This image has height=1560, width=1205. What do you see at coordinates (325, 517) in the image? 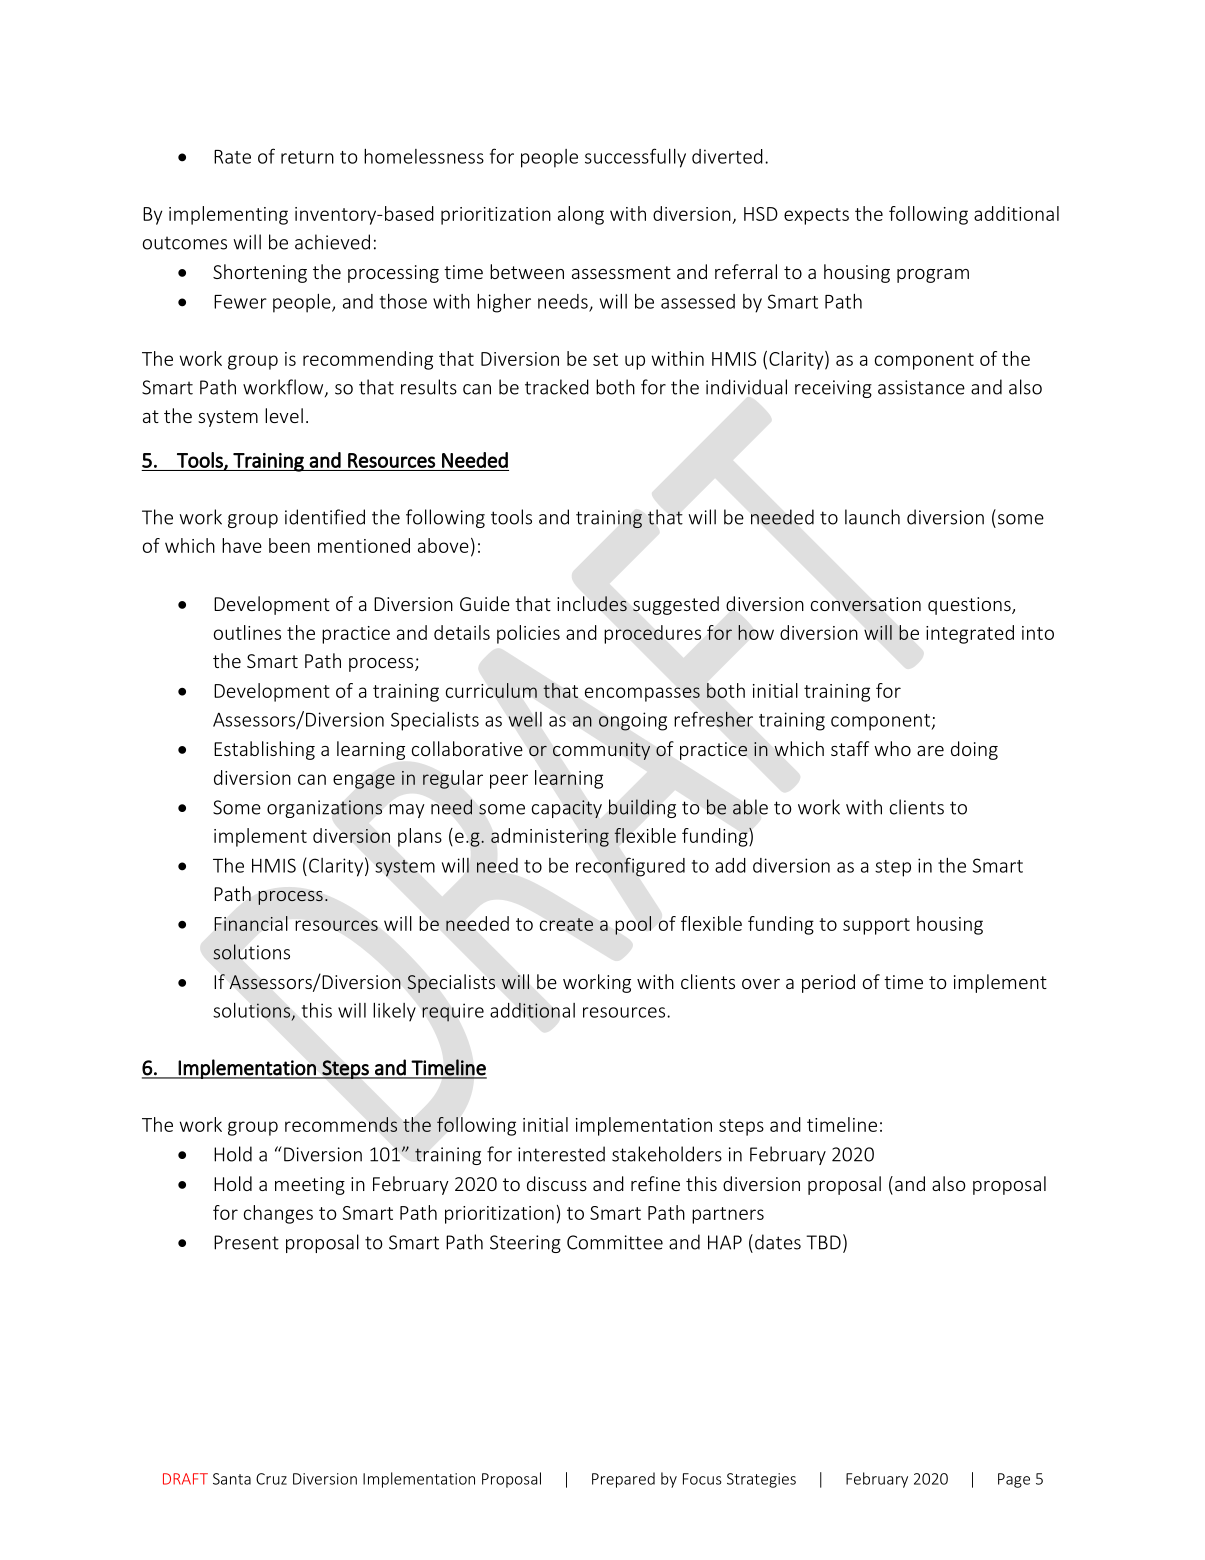
I see `identified` at bounding box center [325, 517].
